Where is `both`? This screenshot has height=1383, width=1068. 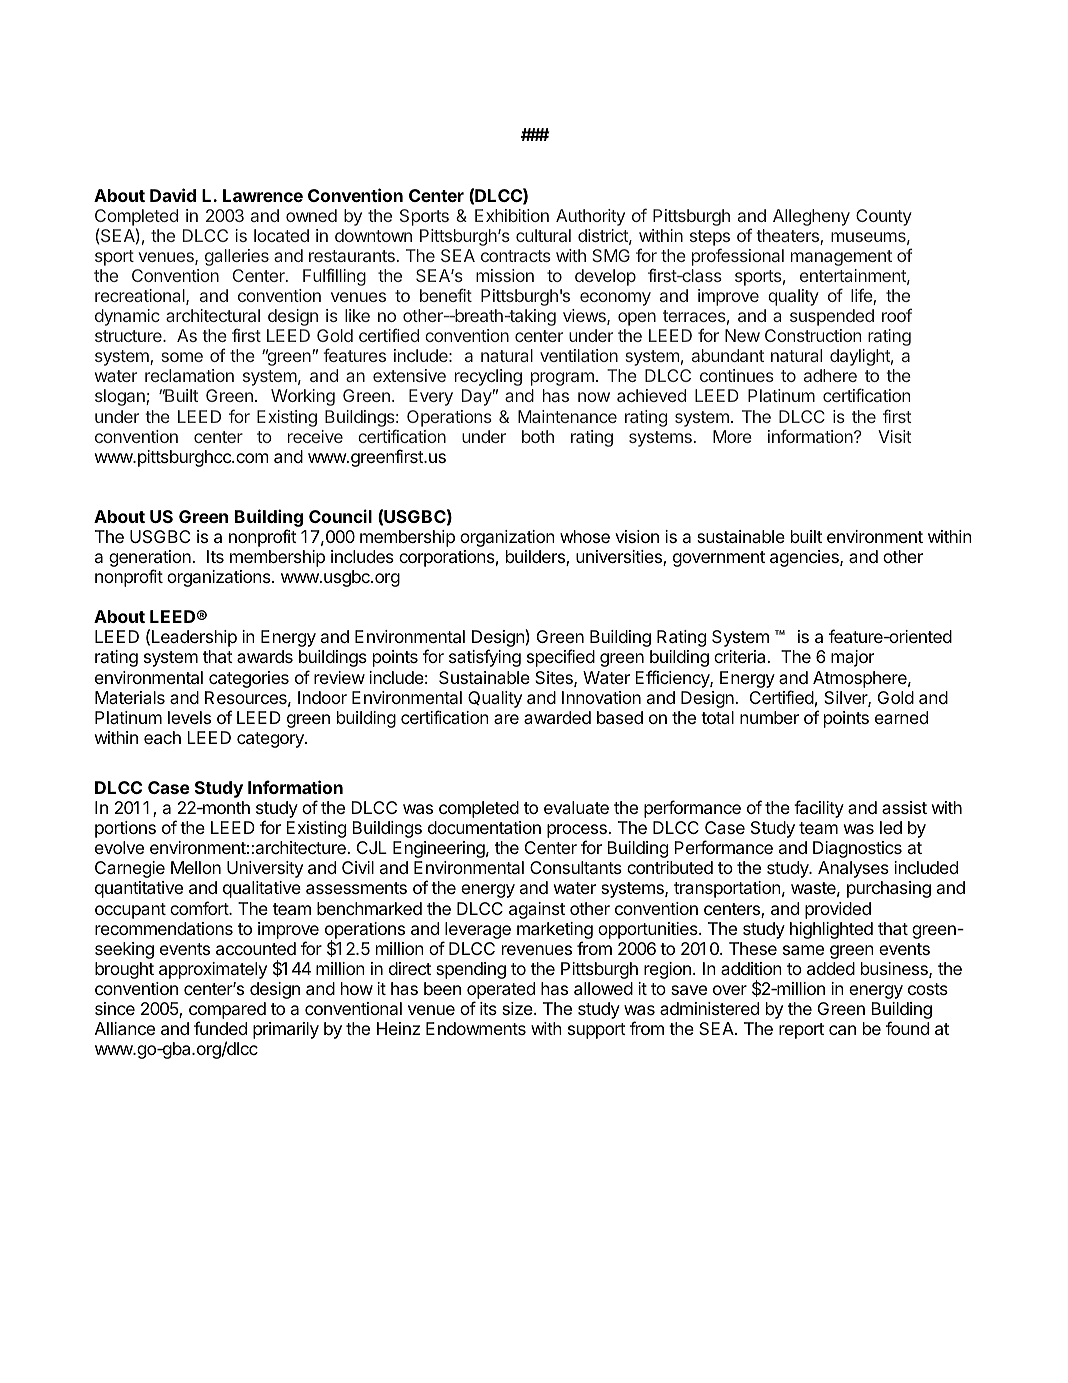
both is located at coordinates (538, 436).
